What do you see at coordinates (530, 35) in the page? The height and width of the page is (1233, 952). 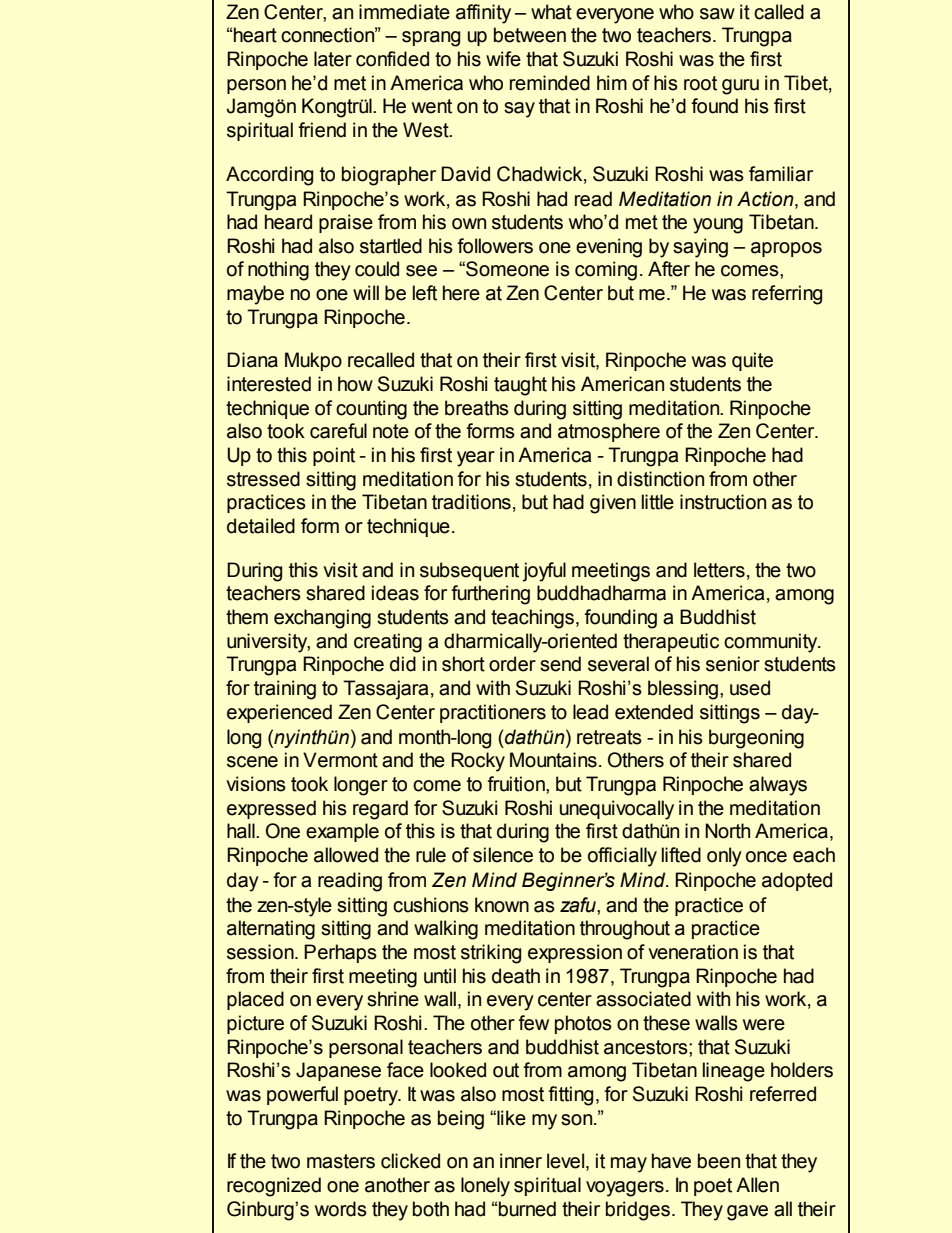 I see `between` at bounding box center [530, 35].
